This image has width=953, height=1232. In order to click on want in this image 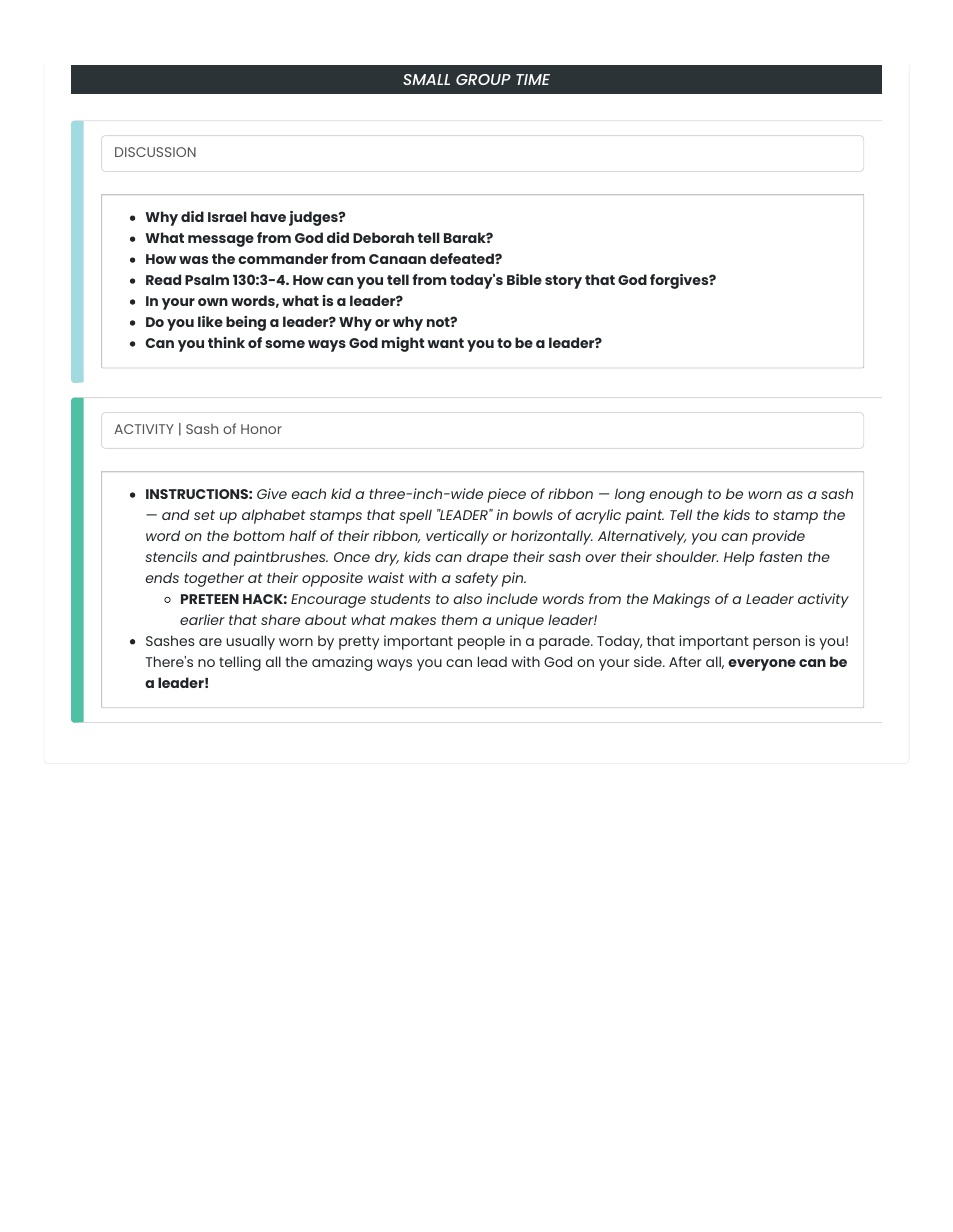, I will do `click(445, 343)`.
